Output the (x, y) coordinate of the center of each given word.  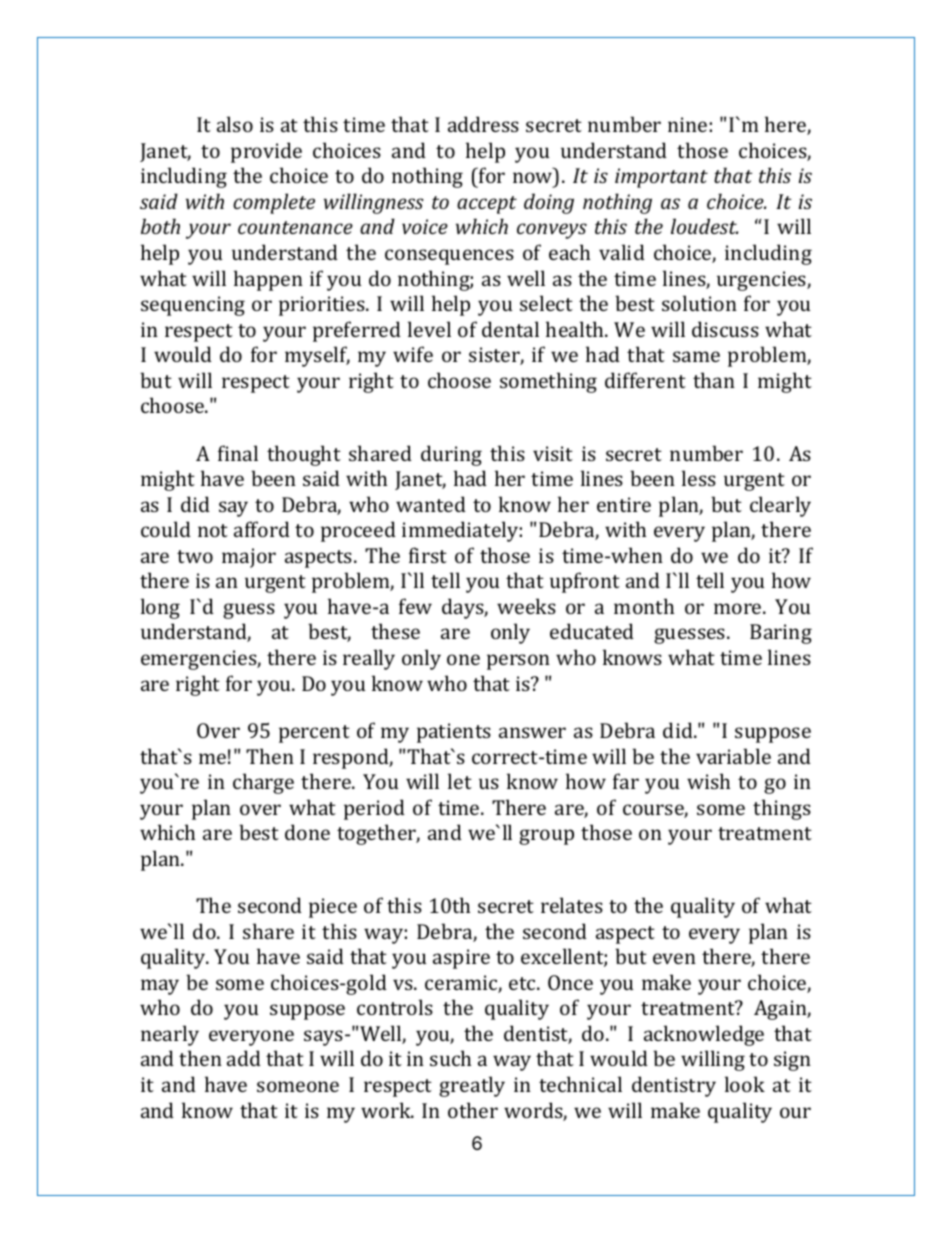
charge (263, 783)
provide (266, 152)
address (483, 124)
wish (708, 781)
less (699, 478)
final (238, 453)
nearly (170, 1035)
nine (687, 124)
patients (454, 733)
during (451, 455)
